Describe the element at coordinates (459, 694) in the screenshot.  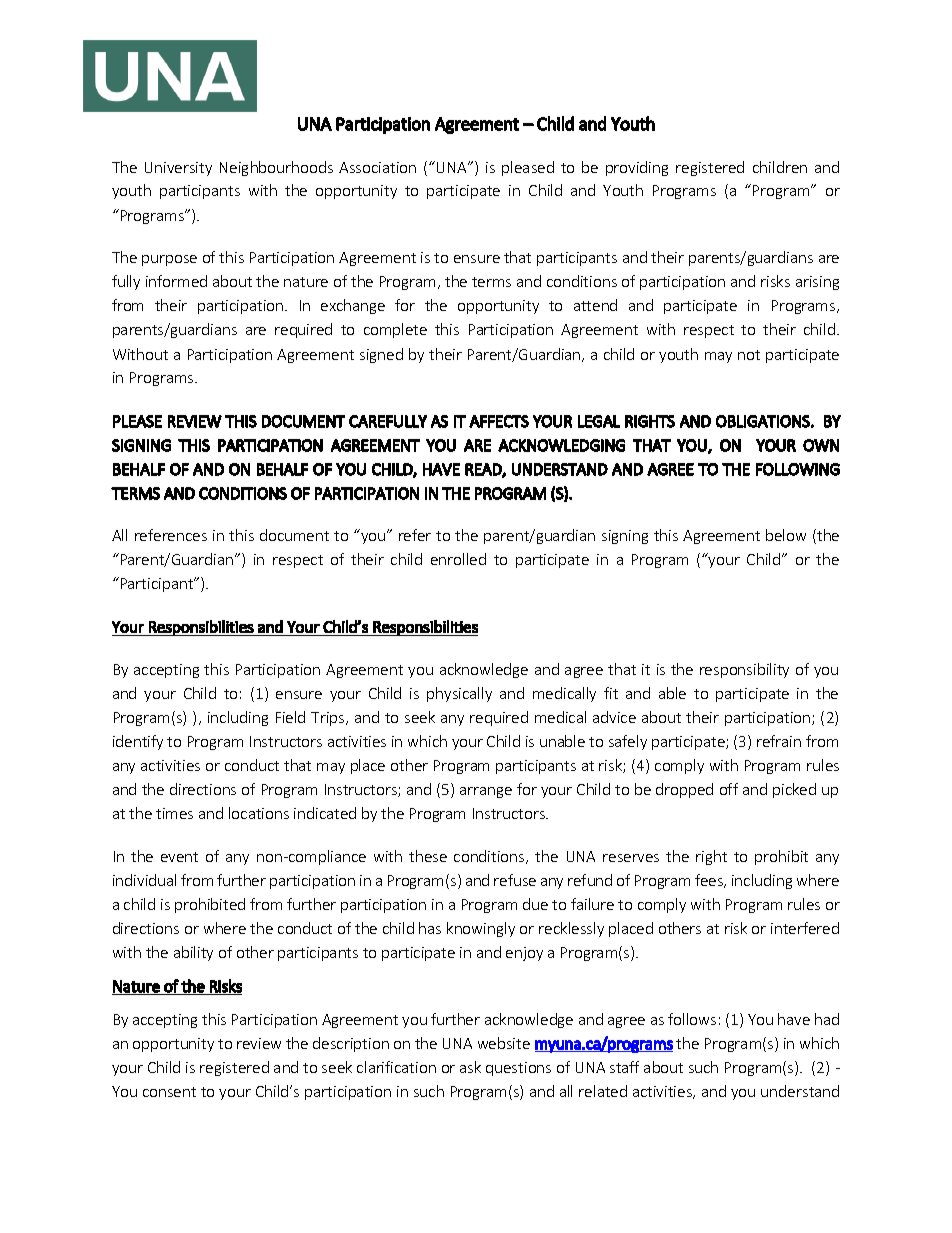
I see `physically` at that location.
